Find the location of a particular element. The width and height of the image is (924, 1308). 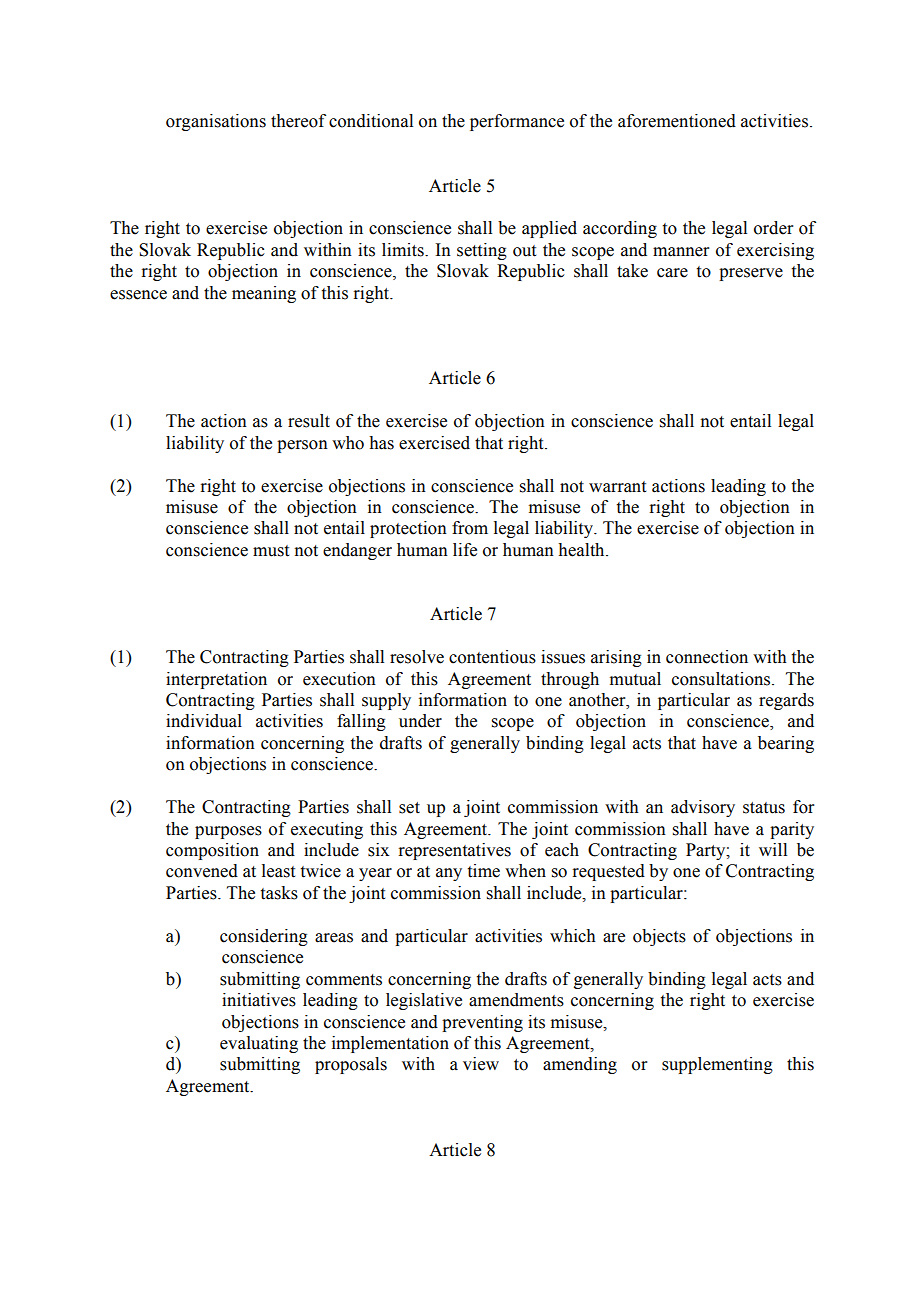

evaluating is located at coordinates (259, 1044).
